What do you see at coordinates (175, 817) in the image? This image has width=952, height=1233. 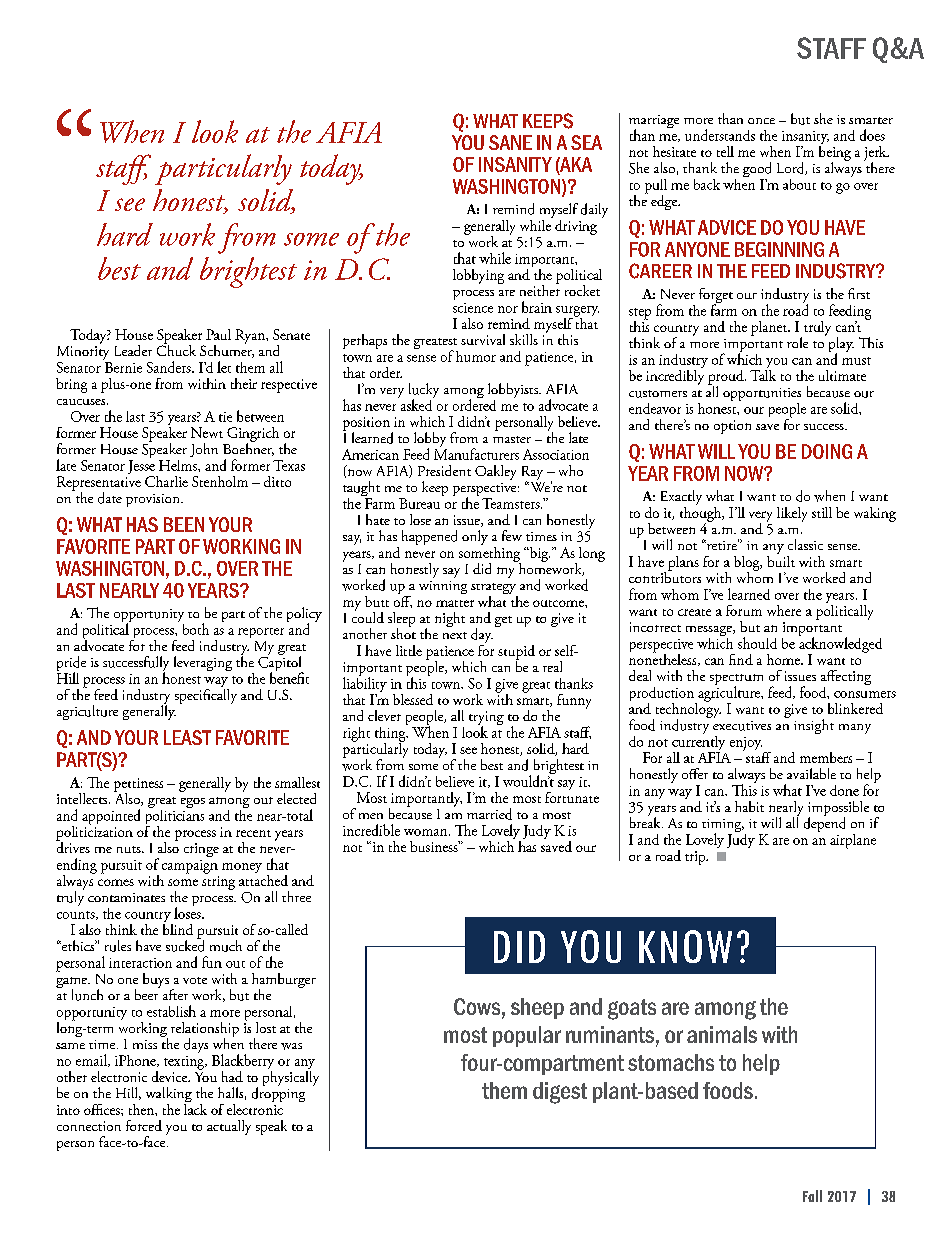 I see `politicians` at bounding box center [175, 817].
